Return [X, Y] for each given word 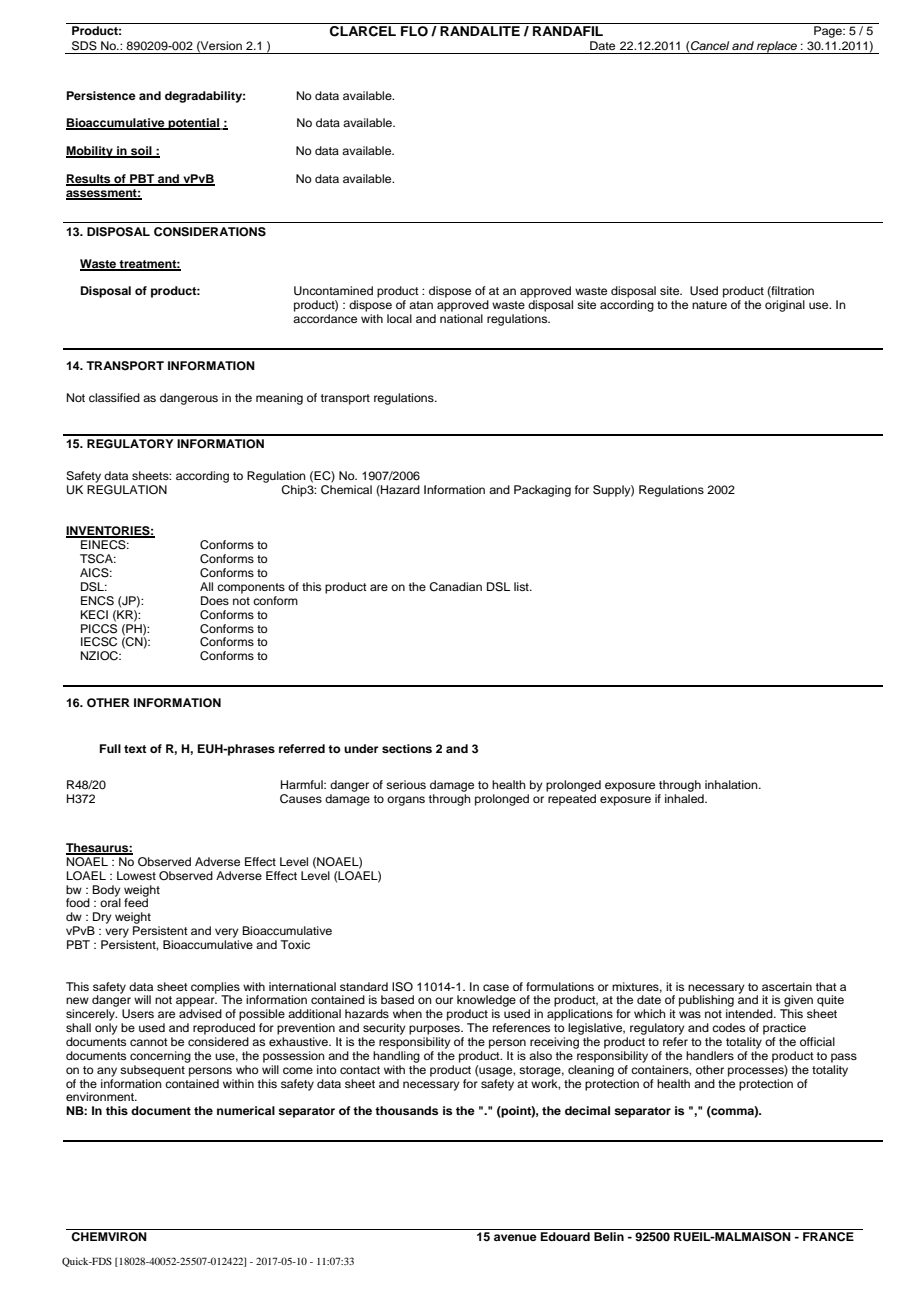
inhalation [732, 784]
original [785, 306]
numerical [246, 1110]
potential [194, 124]
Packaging [542, 491]
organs [406, 801]
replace [777, 47]
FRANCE [828, 1237]
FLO [414, 31]
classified [114, 397]
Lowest [136, 875]
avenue [515, 1237]
